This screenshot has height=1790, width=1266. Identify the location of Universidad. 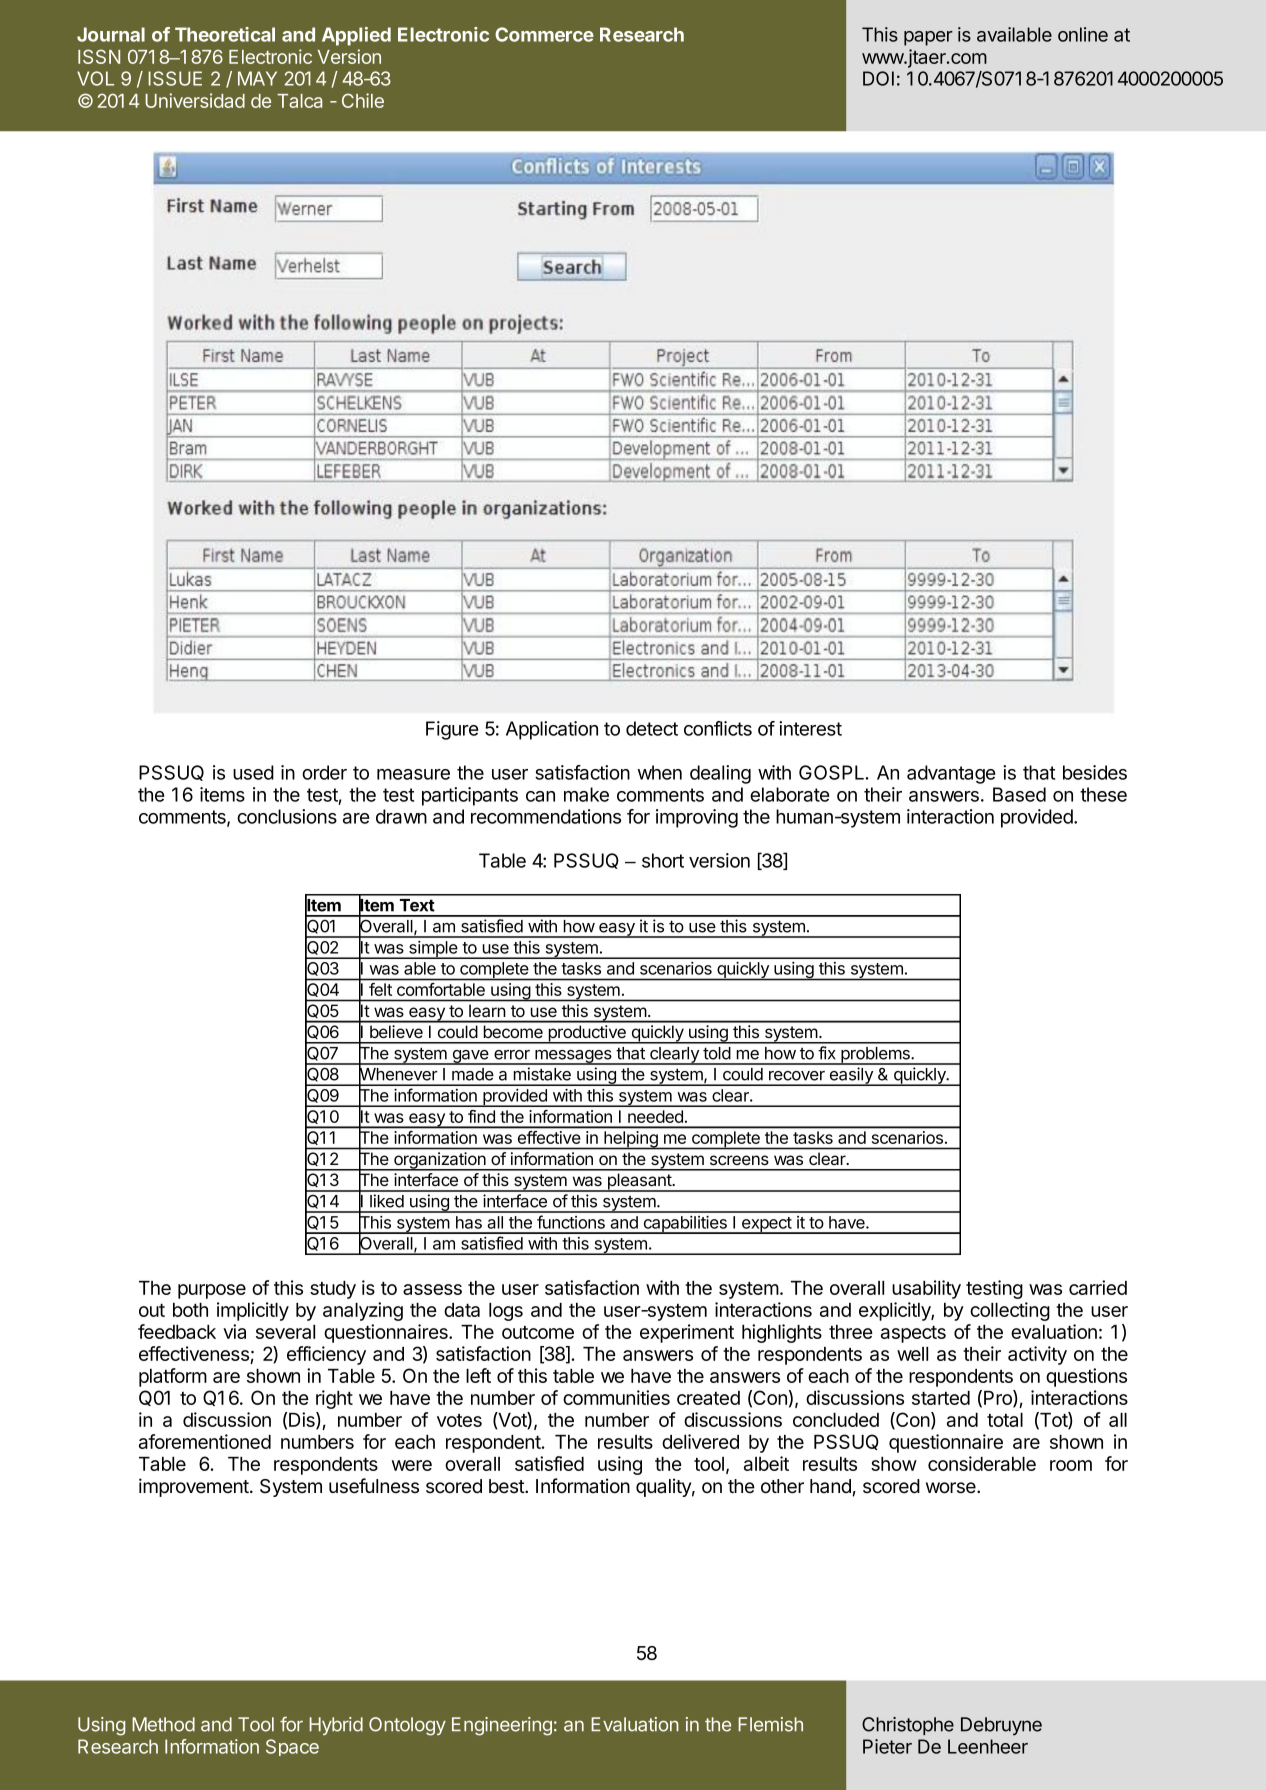
(195, 100).
